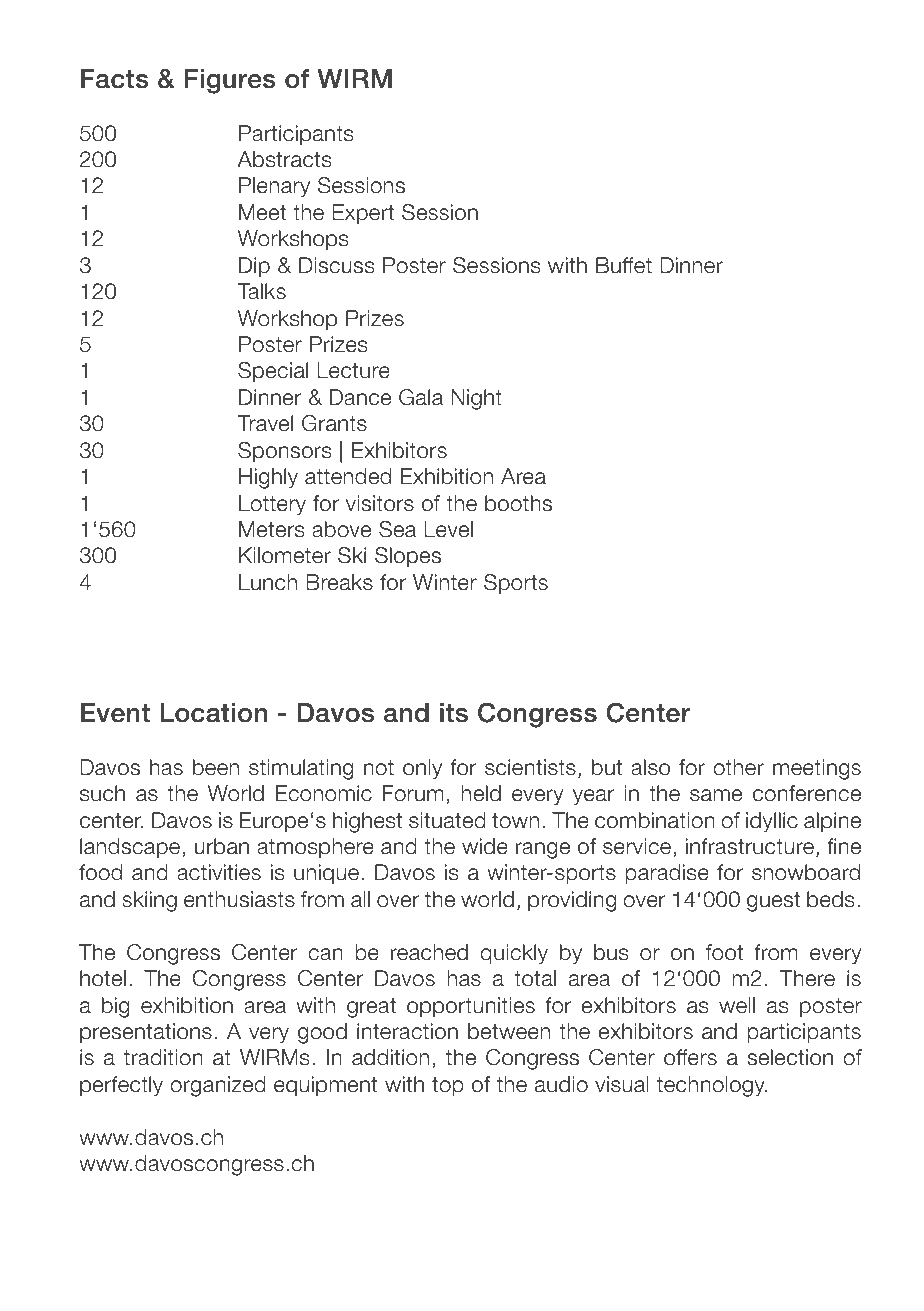  What do you see at coordinates (363, 214) in the page?
I see `Expert` at bounding box center [363, 214].
